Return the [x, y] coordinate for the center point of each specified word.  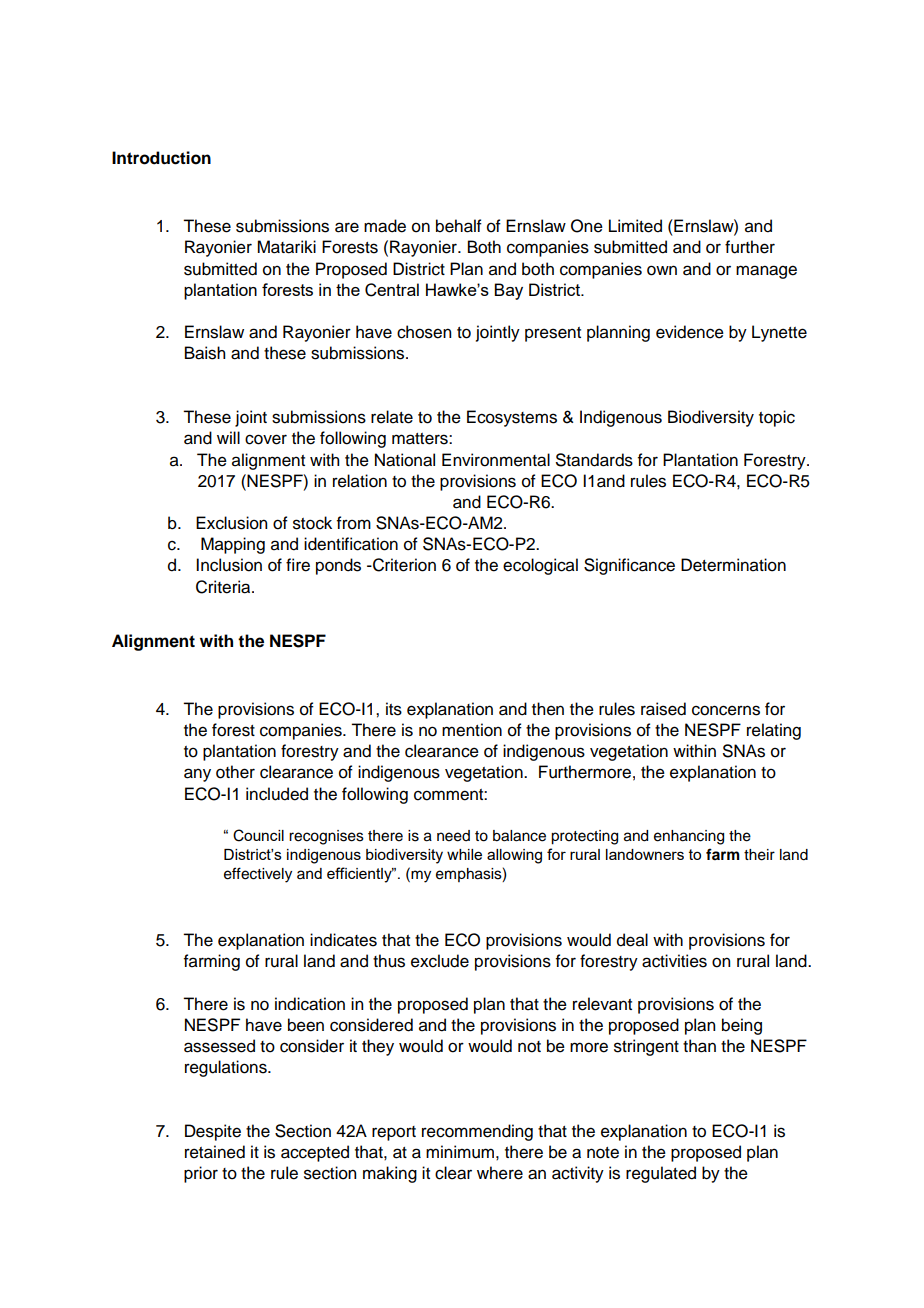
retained [215, 1152]
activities [674, 961]
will [228, 437]
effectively [258, 875]
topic [777, 418]
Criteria [224, 587]
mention [472, 730]
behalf [459, 226]
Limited [635, 226]
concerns [726, 710]
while [464, 854]
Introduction [161, 158]
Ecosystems [512, 418]
